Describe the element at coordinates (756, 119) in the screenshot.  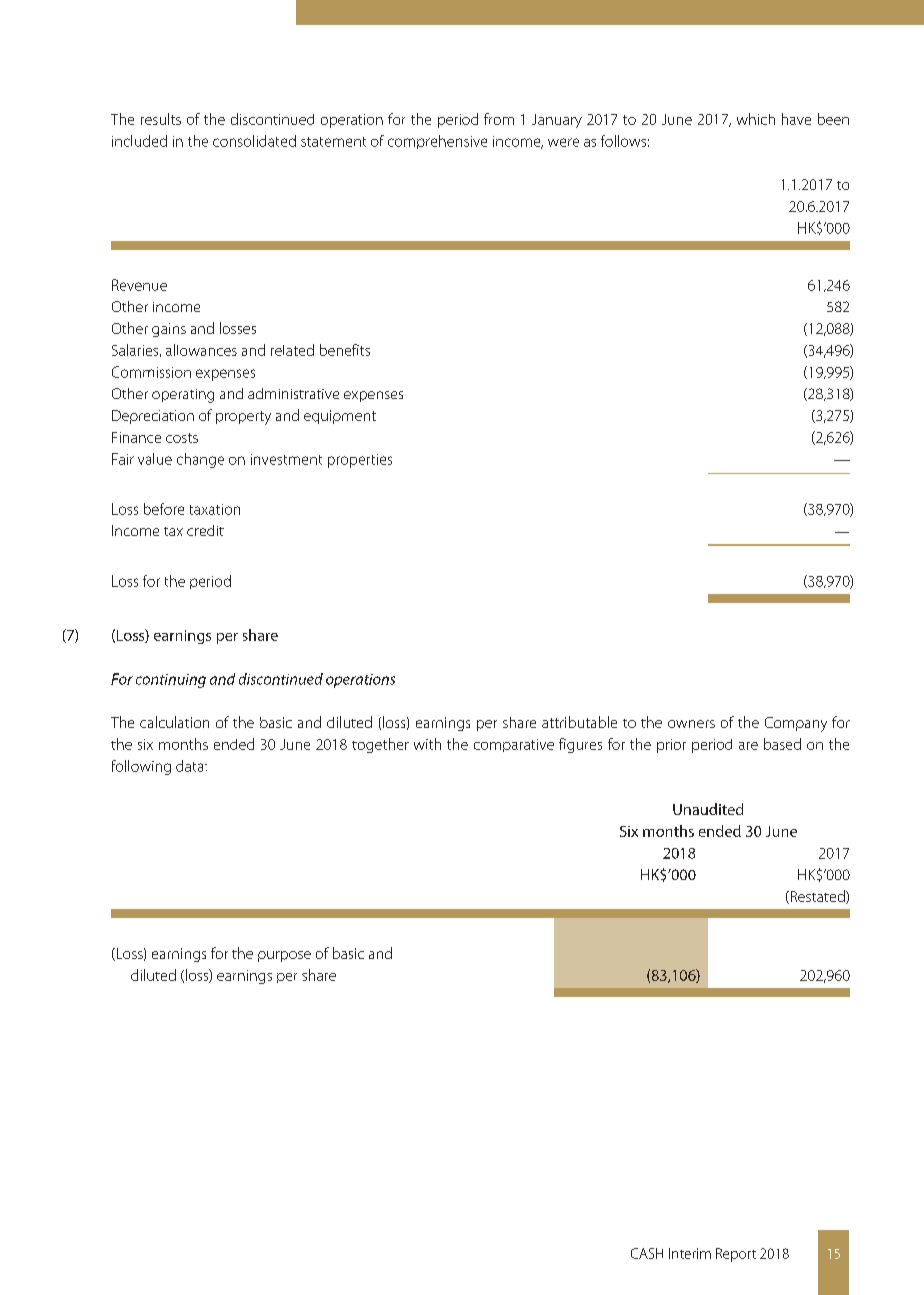
I see `which` at that location.
